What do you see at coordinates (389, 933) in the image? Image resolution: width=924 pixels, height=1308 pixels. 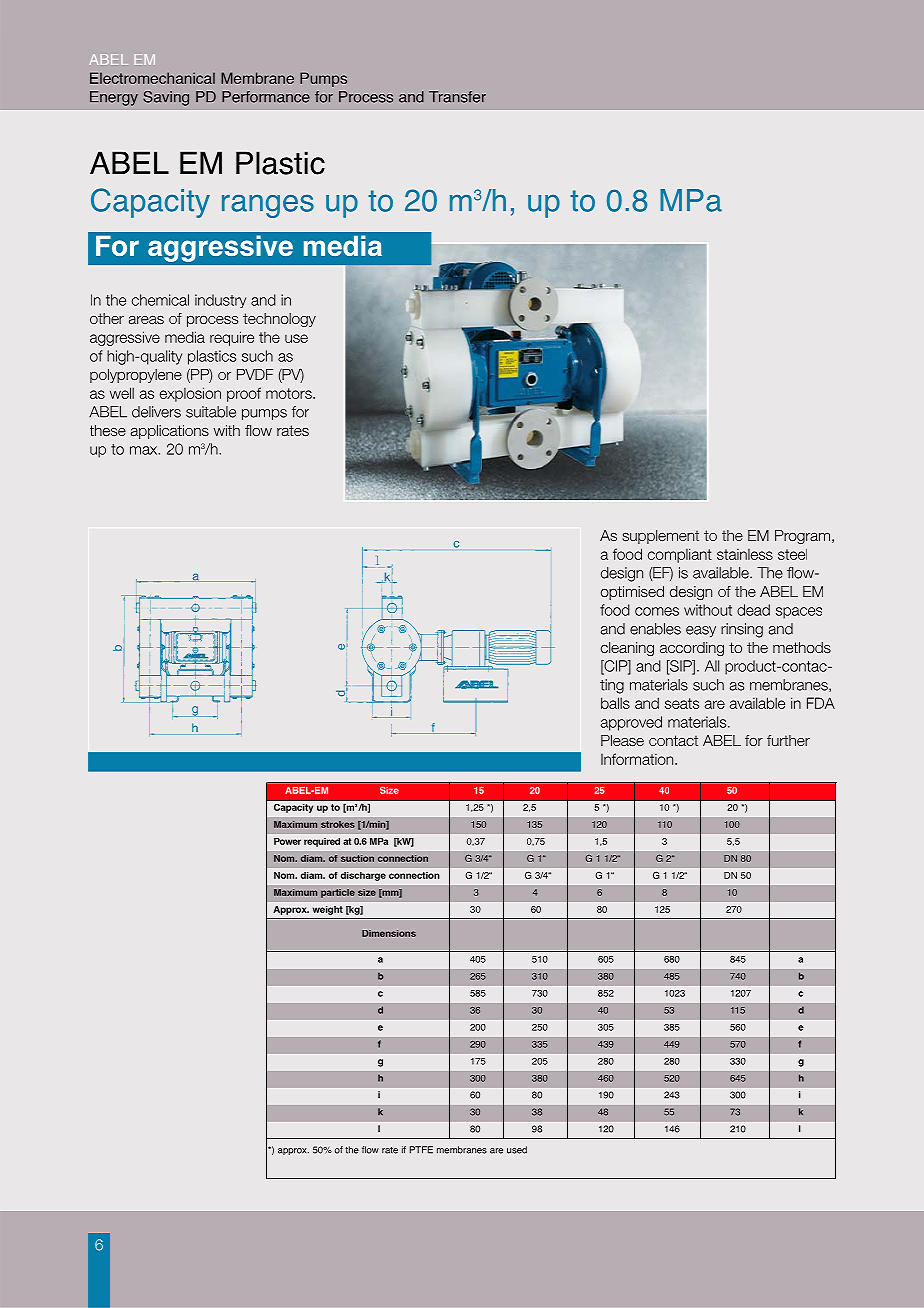 I see `Dimensions` at bounding box center [389, 933].
